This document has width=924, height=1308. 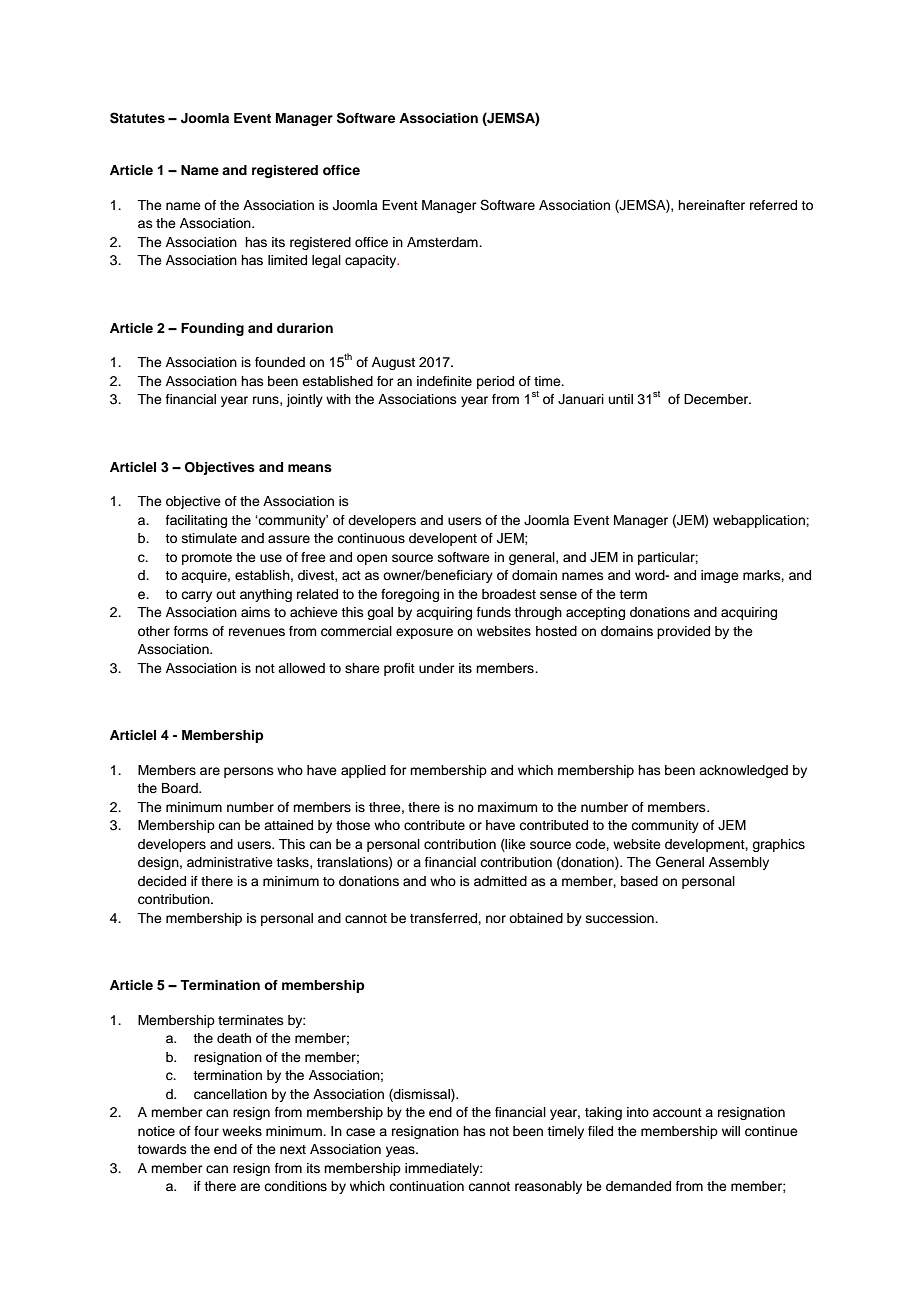 I want to click on maximum, so click(x=508, y=807).
